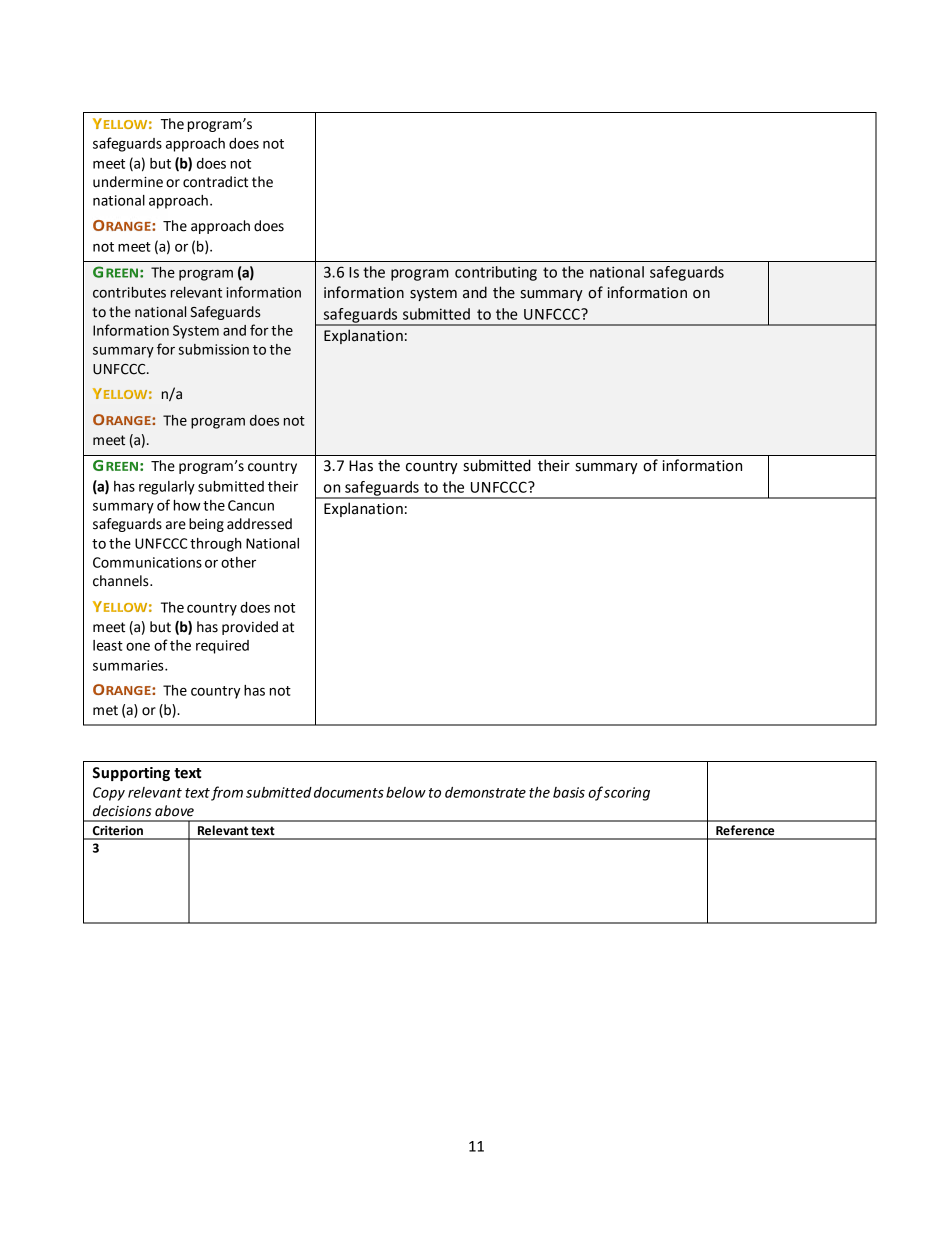 The image size is (952, 1233). What do you see at coordinates (174, 811) in the page?
I see `above` at bounding box center [174, 811].
